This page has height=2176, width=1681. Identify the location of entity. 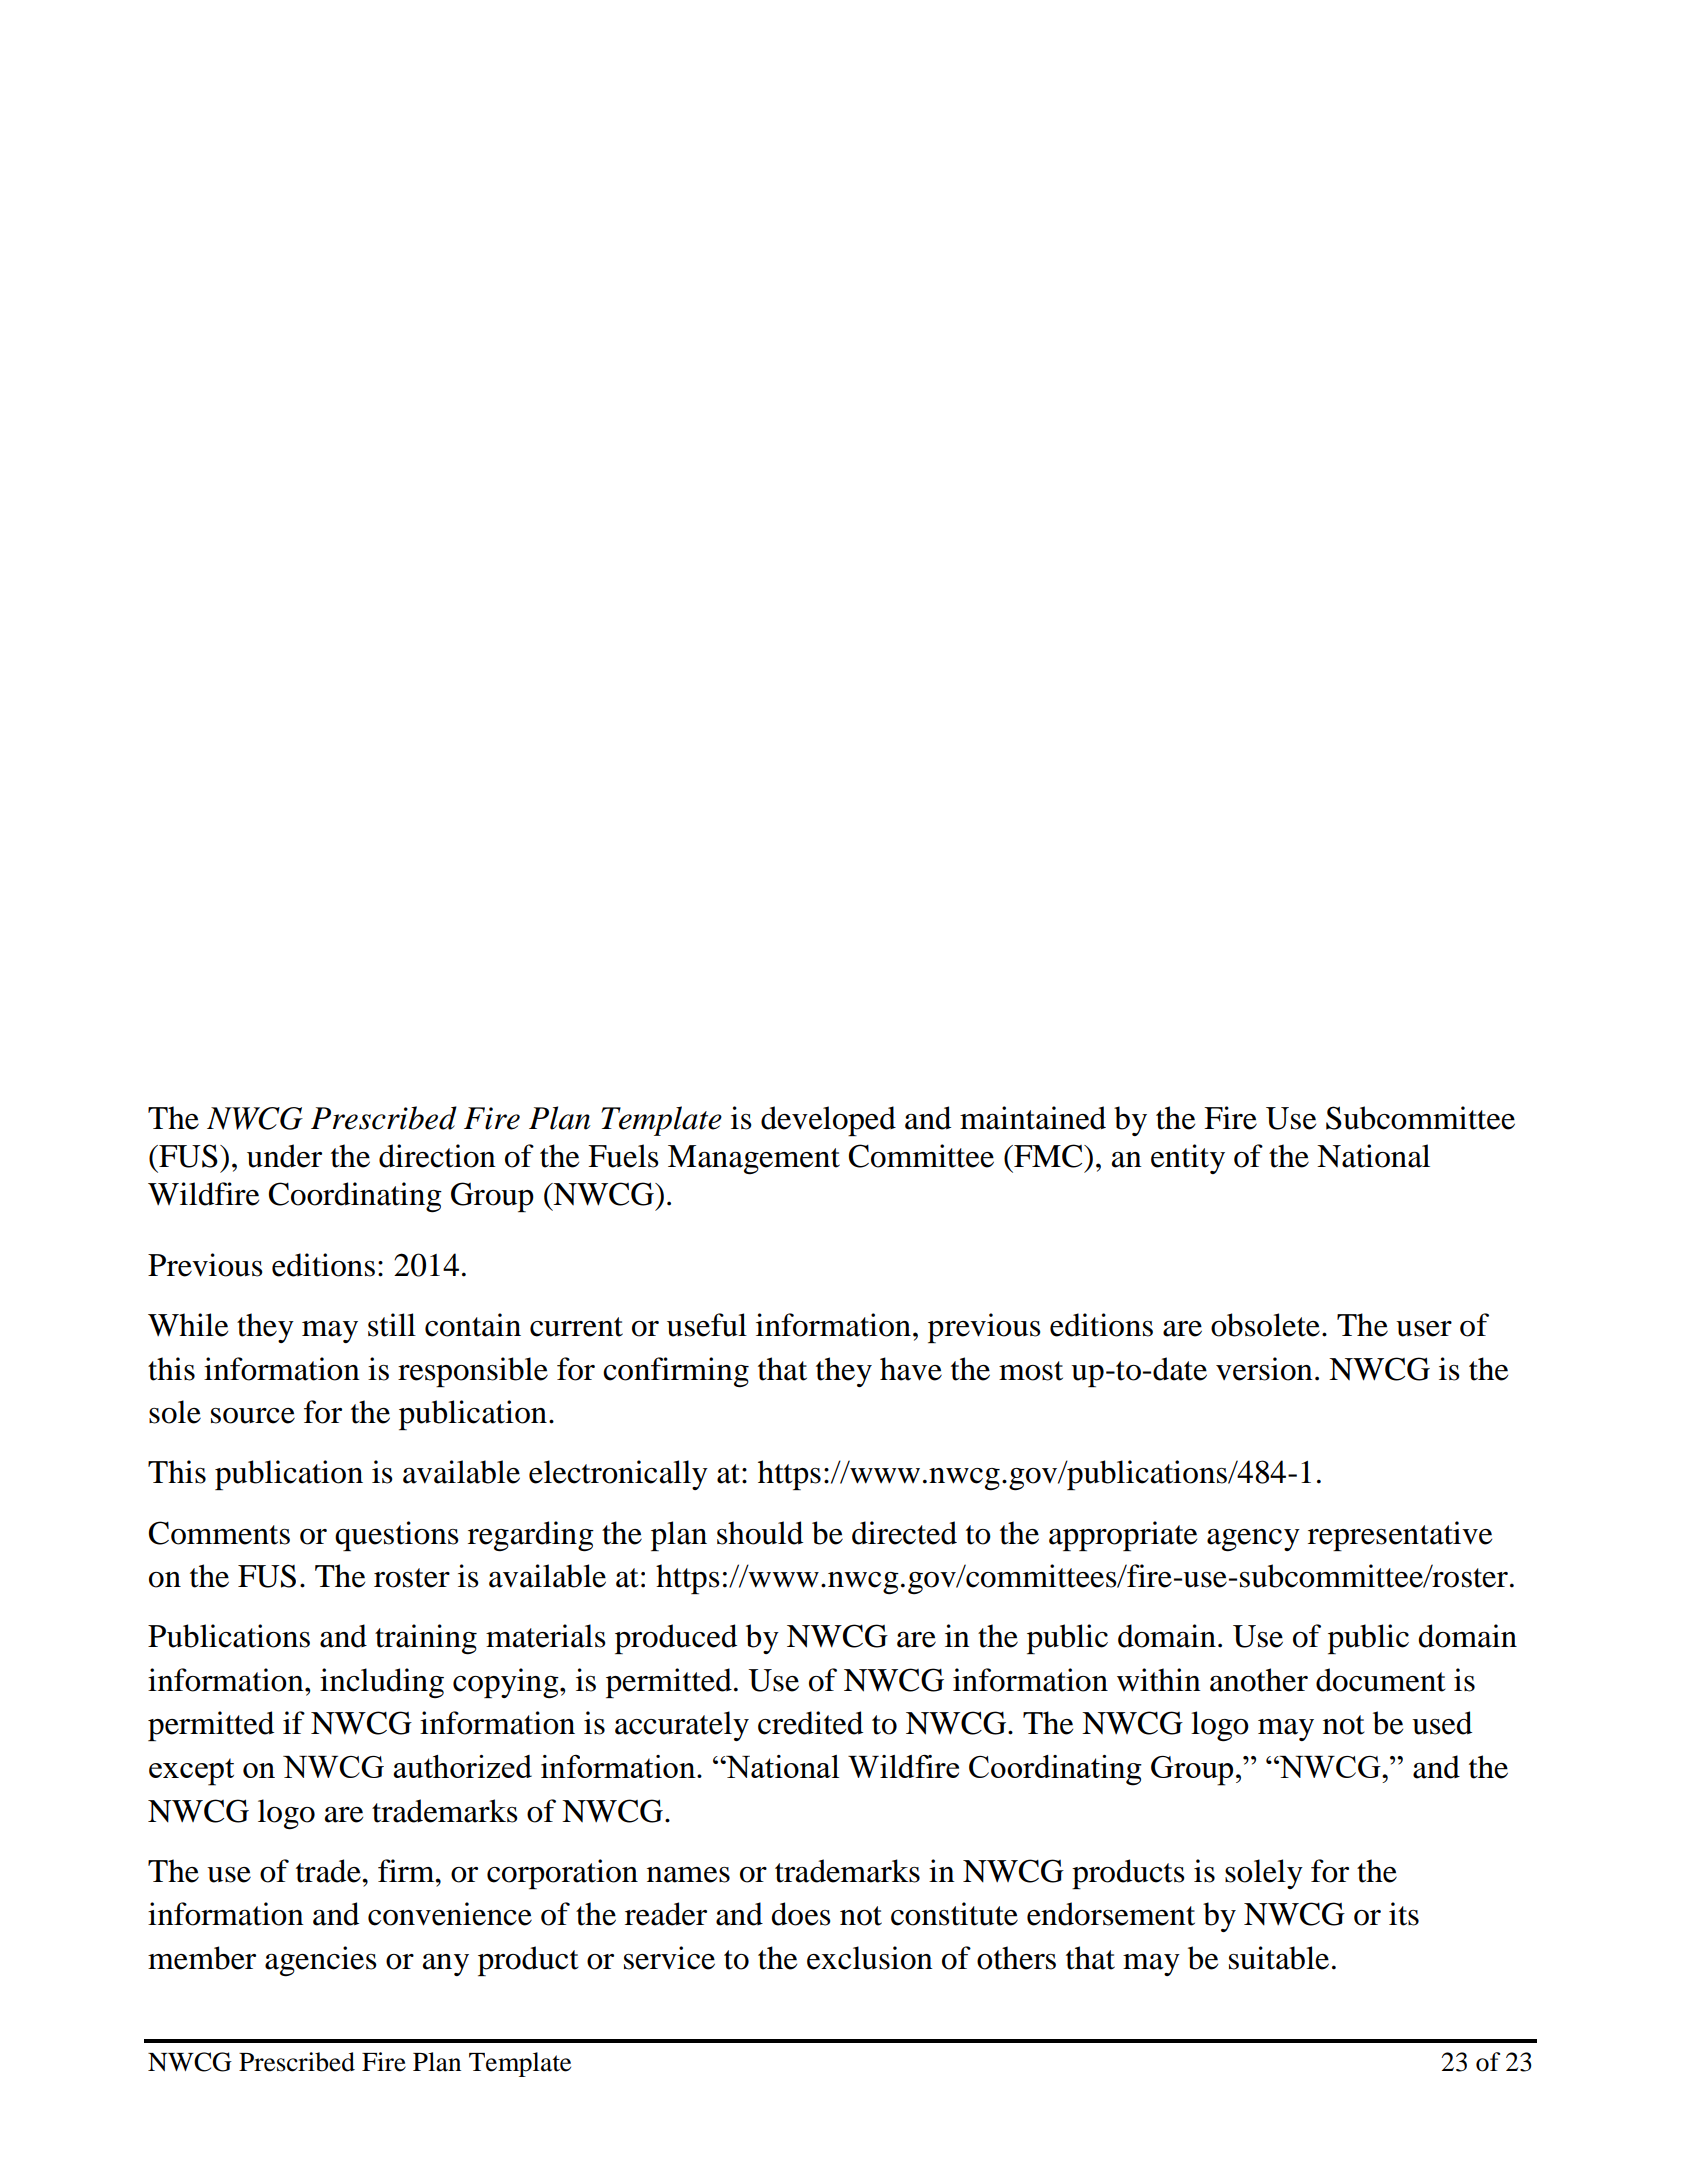
(1188, 1159).
